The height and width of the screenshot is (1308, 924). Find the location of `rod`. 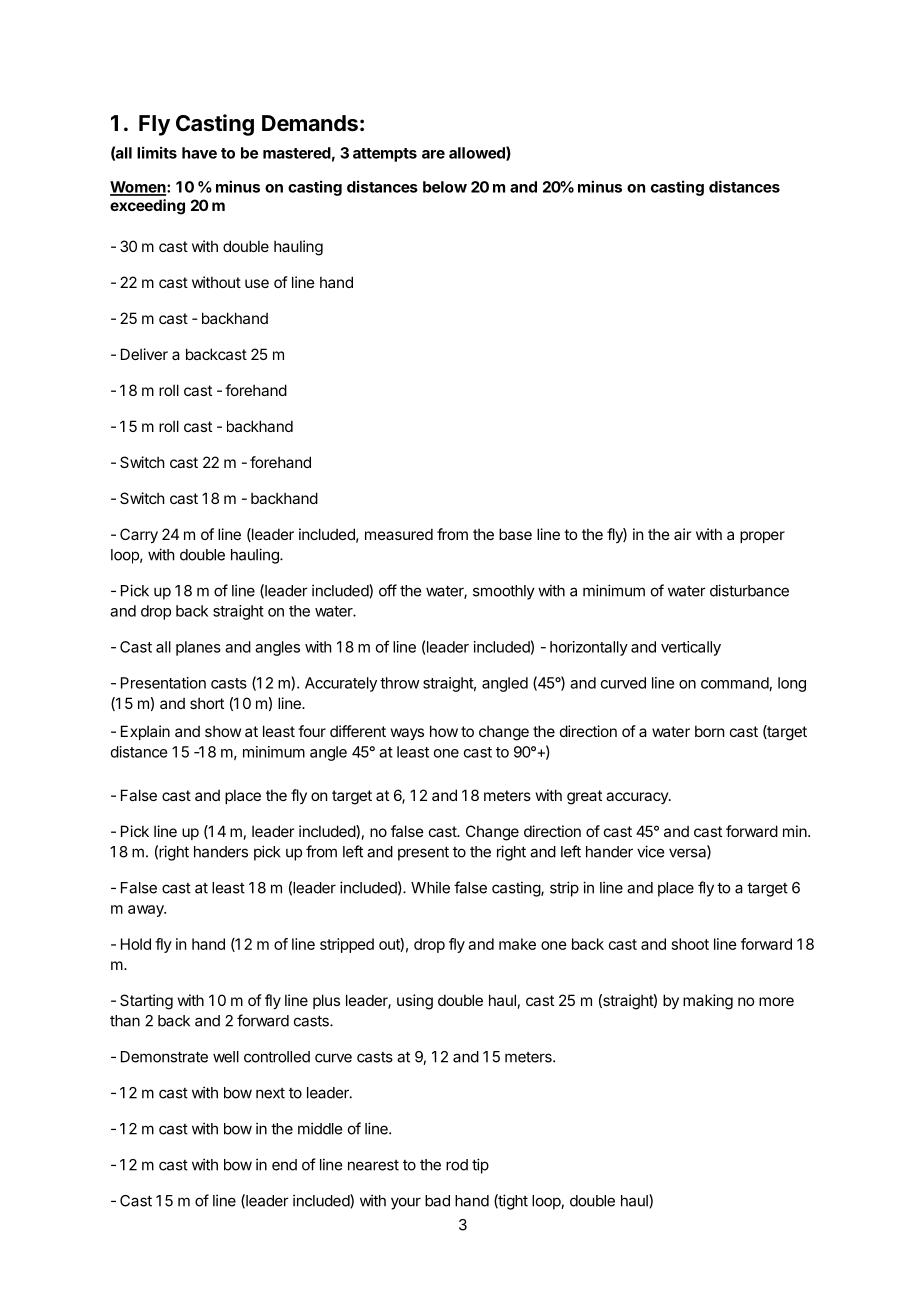

rod is located at coordinates (457, 1165).
